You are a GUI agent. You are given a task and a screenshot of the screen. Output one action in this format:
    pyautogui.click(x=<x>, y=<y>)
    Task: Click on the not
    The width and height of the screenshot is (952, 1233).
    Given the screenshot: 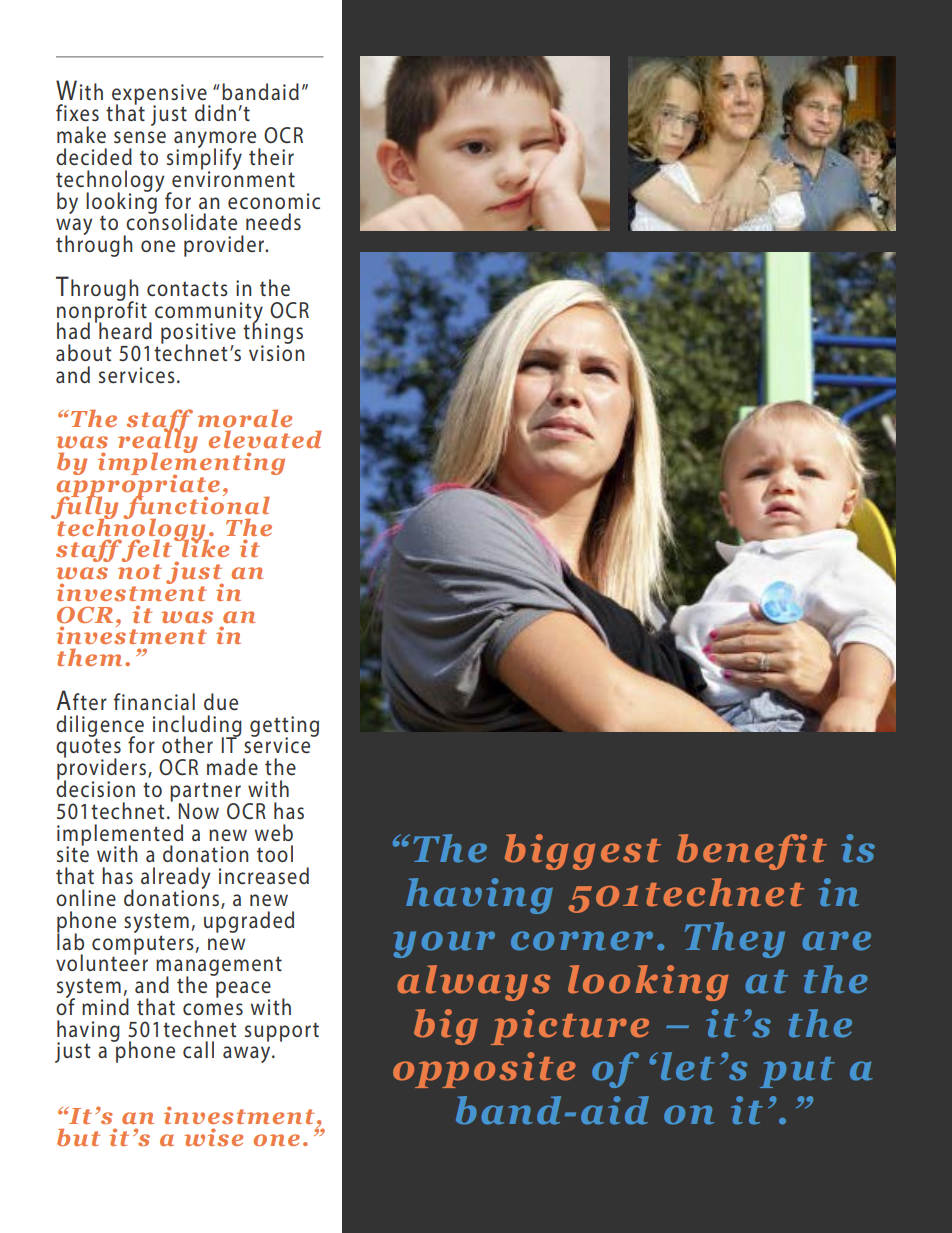 What is the action you would take?
    pyautogui.click(x=140, y=571)
